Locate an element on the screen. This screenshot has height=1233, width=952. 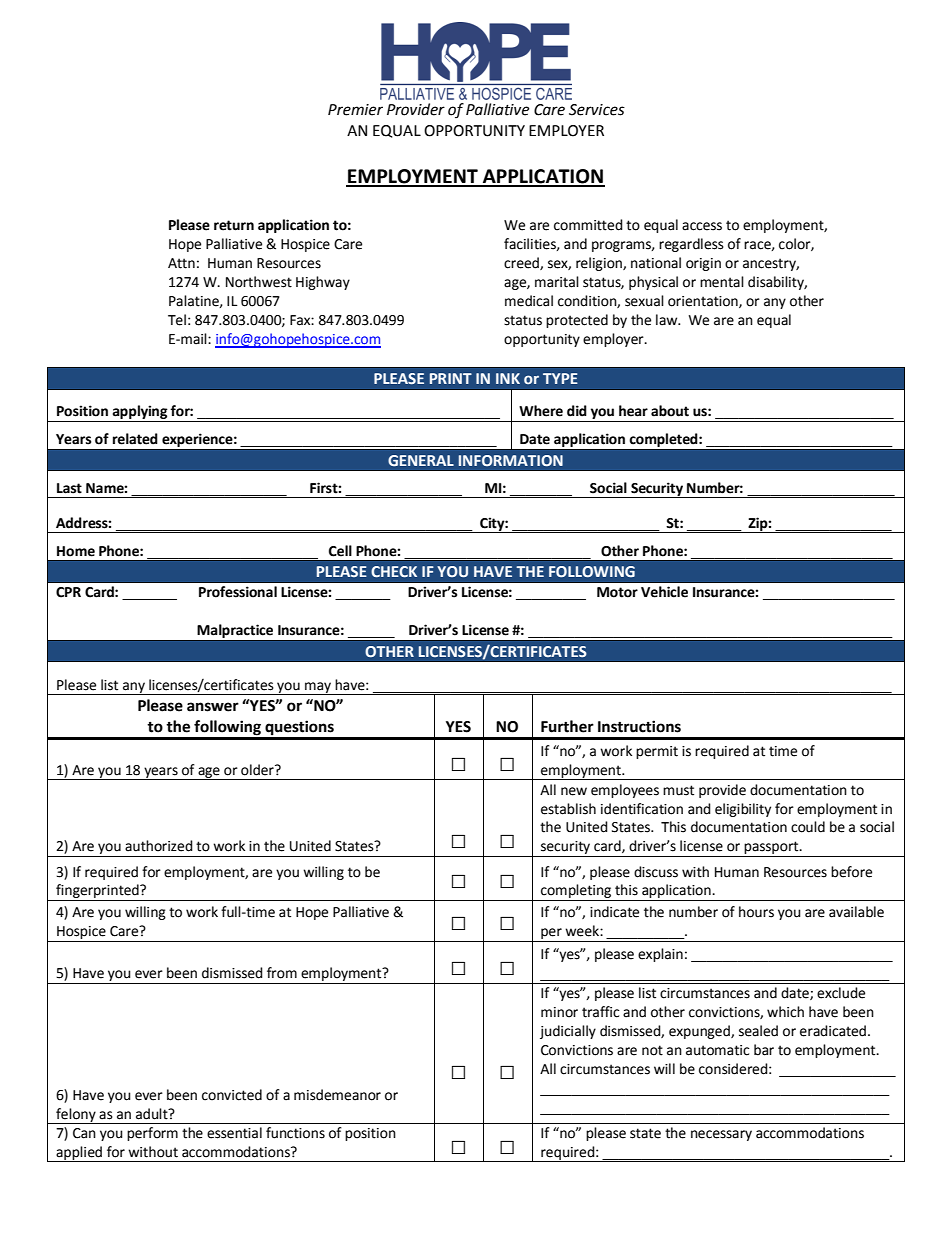
misdemeanor is located at coordinates (337, 1095).
